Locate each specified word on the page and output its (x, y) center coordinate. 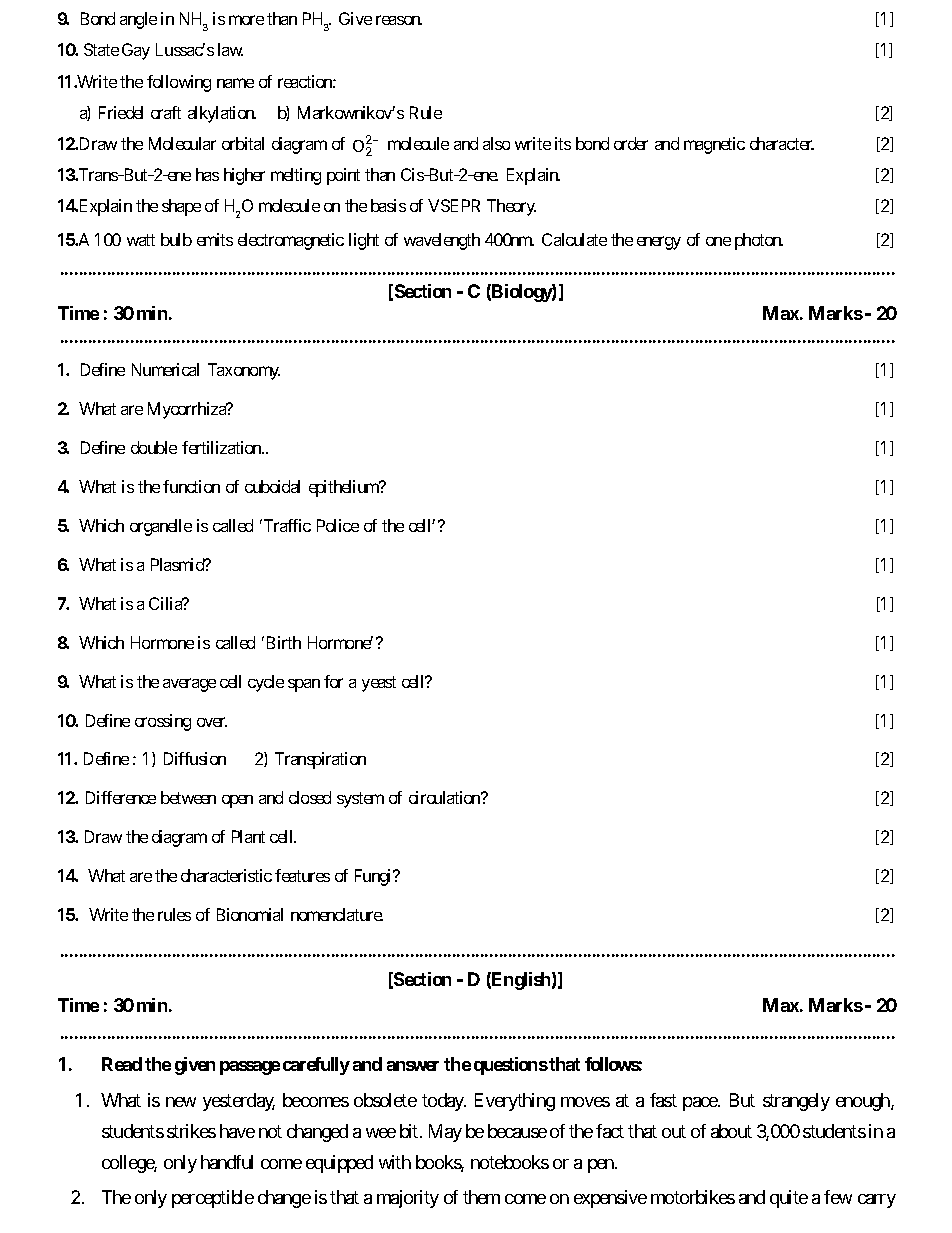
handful (227, 1162)
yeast (379, 684)
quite (789, 1199)
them (481, 1197)
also (496, 143)
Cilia (166, 603)
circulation (446, 797)
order (631, 143)
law (230, 49)
